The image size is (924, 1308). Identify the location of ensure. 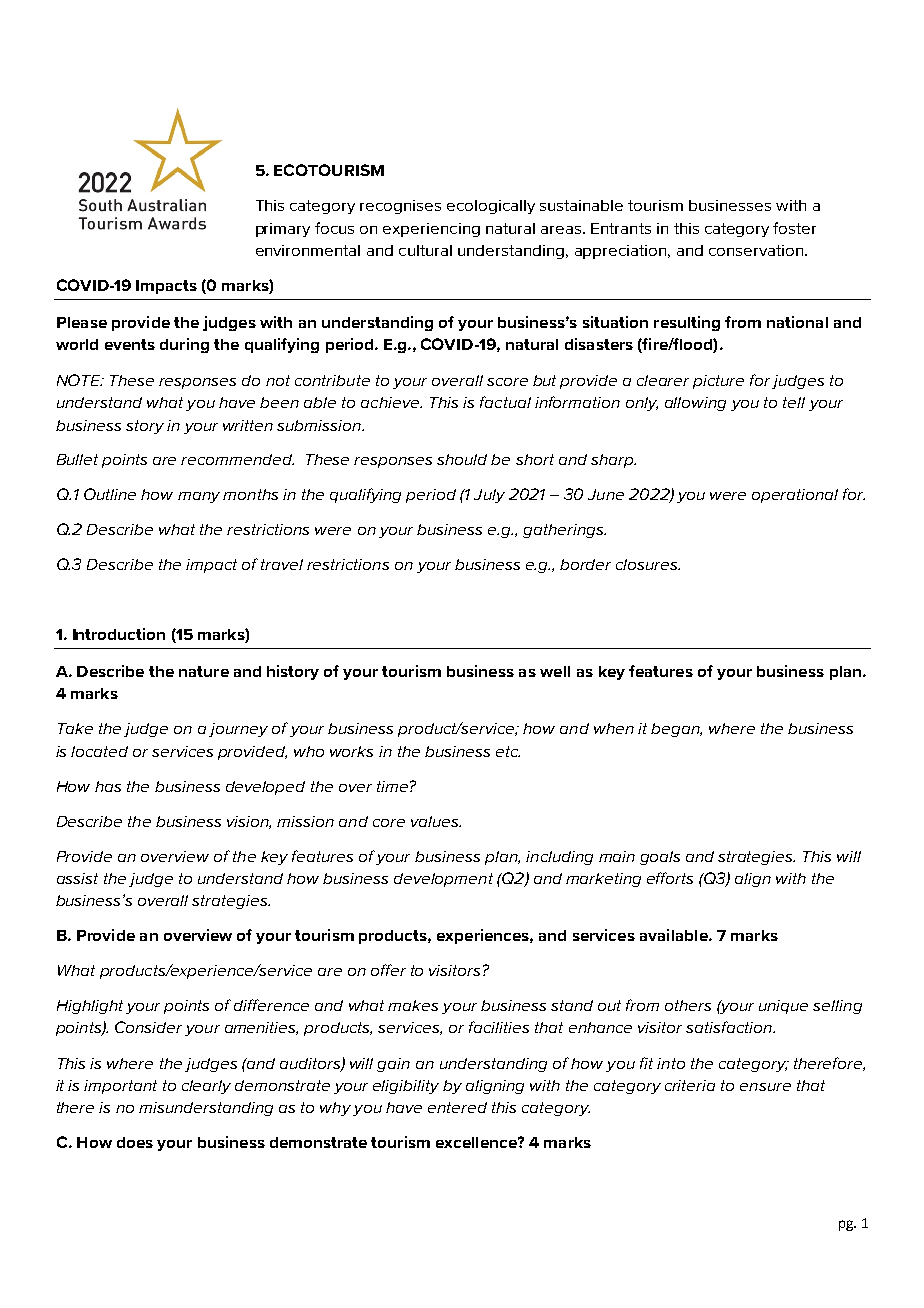
(765, 1087).
